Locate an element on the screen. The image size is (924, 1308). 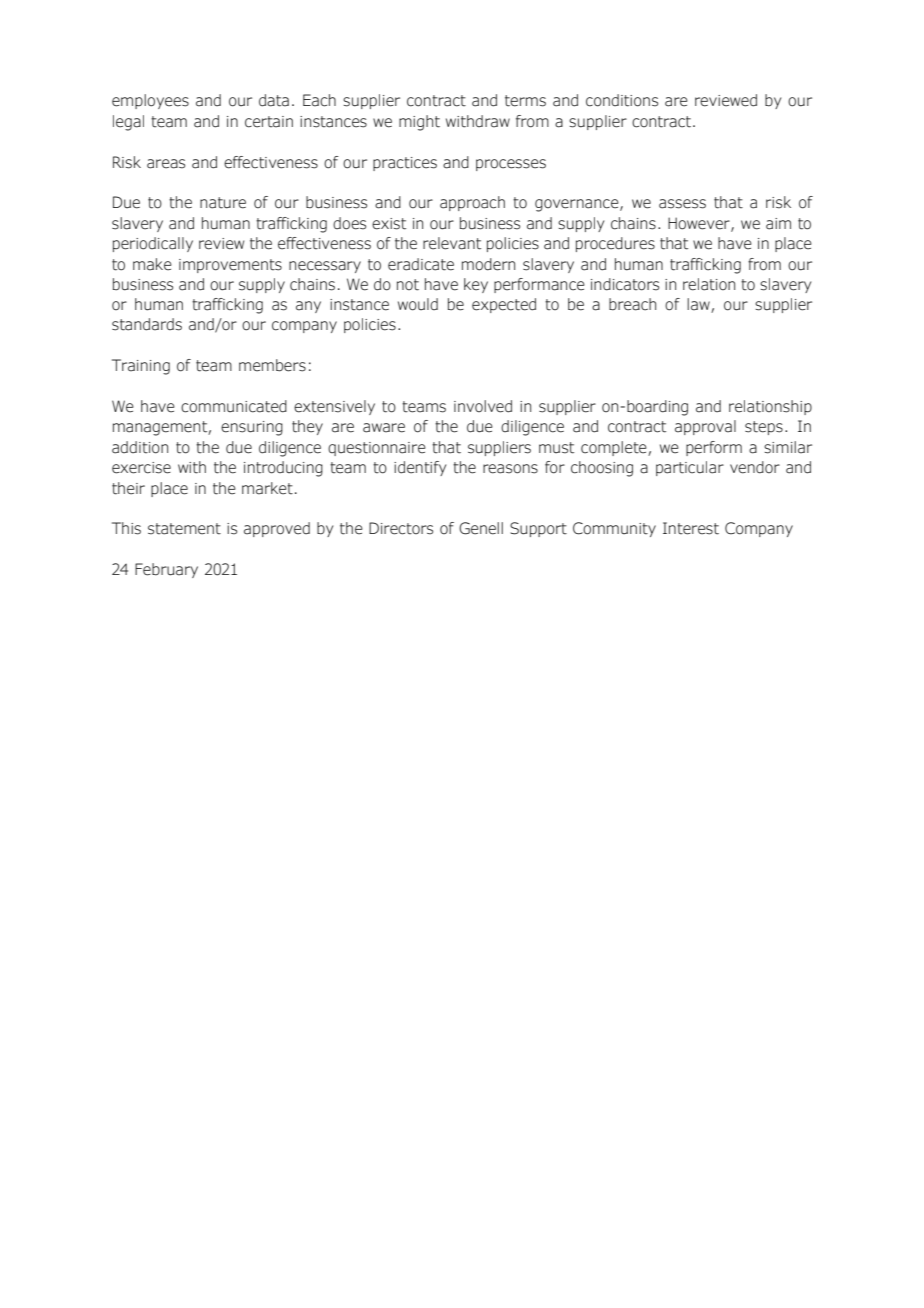
However is located at coordinates (700, 224).
